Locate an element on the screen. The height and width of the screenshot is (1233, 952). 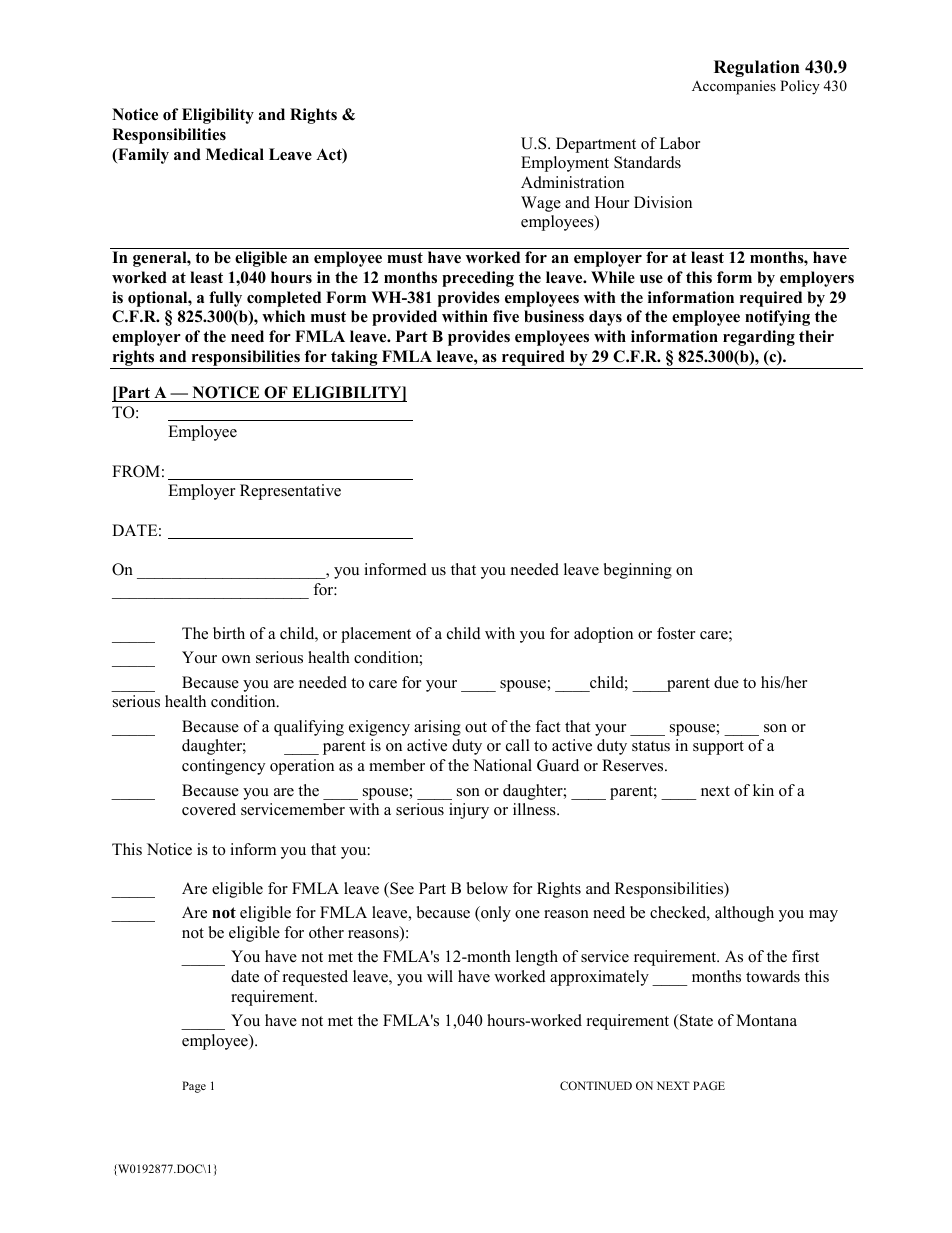
beginning is located at coordinates (638, 571).
